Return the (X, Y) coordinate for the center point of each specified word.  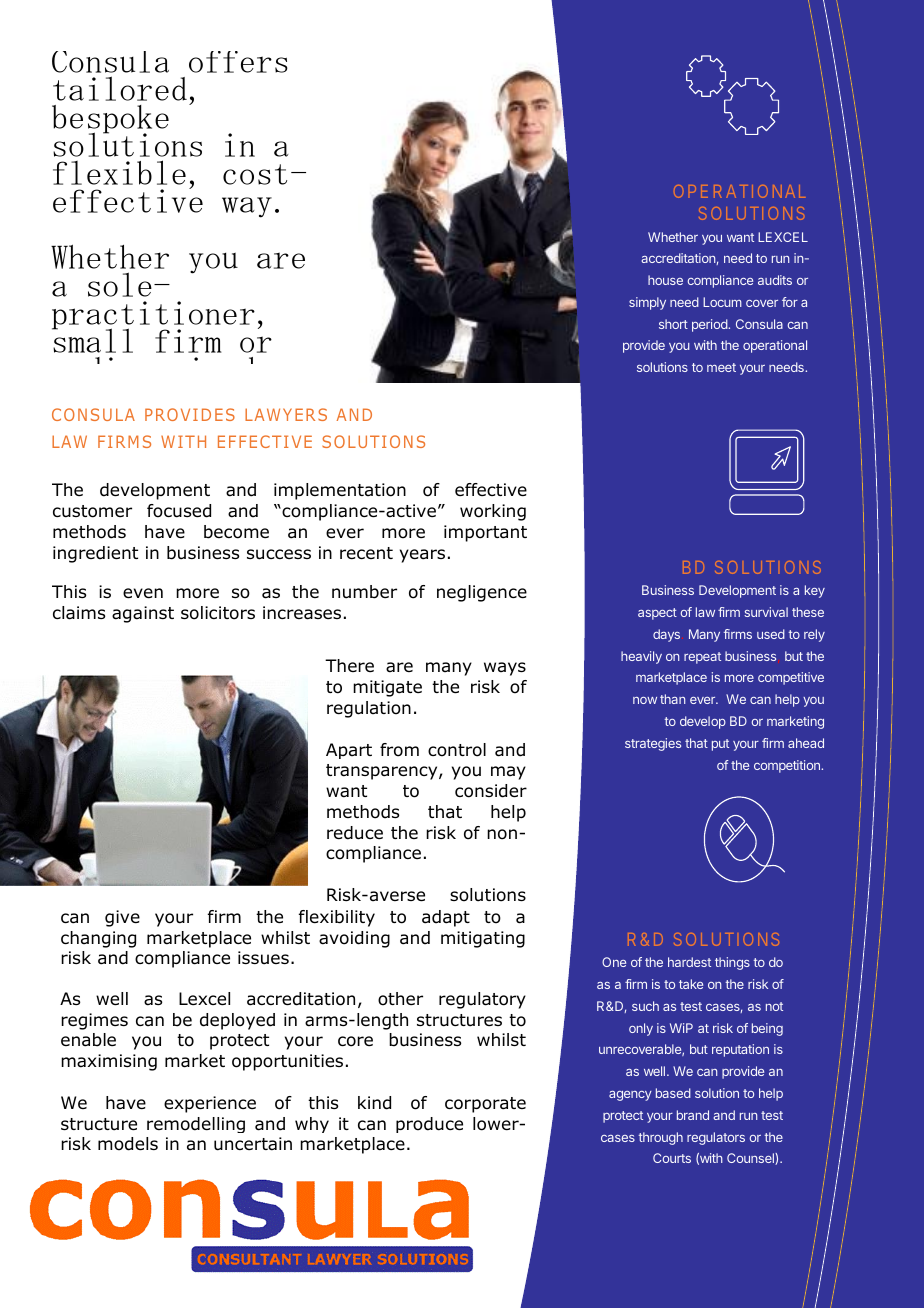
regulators (716, 1138)
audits (775, 280)
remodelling (196, 1125)
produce (429, 1125)
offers (238, 62)
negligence (482, 593)
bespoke (110, 120)
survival (766, 612)
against (143, 614)
